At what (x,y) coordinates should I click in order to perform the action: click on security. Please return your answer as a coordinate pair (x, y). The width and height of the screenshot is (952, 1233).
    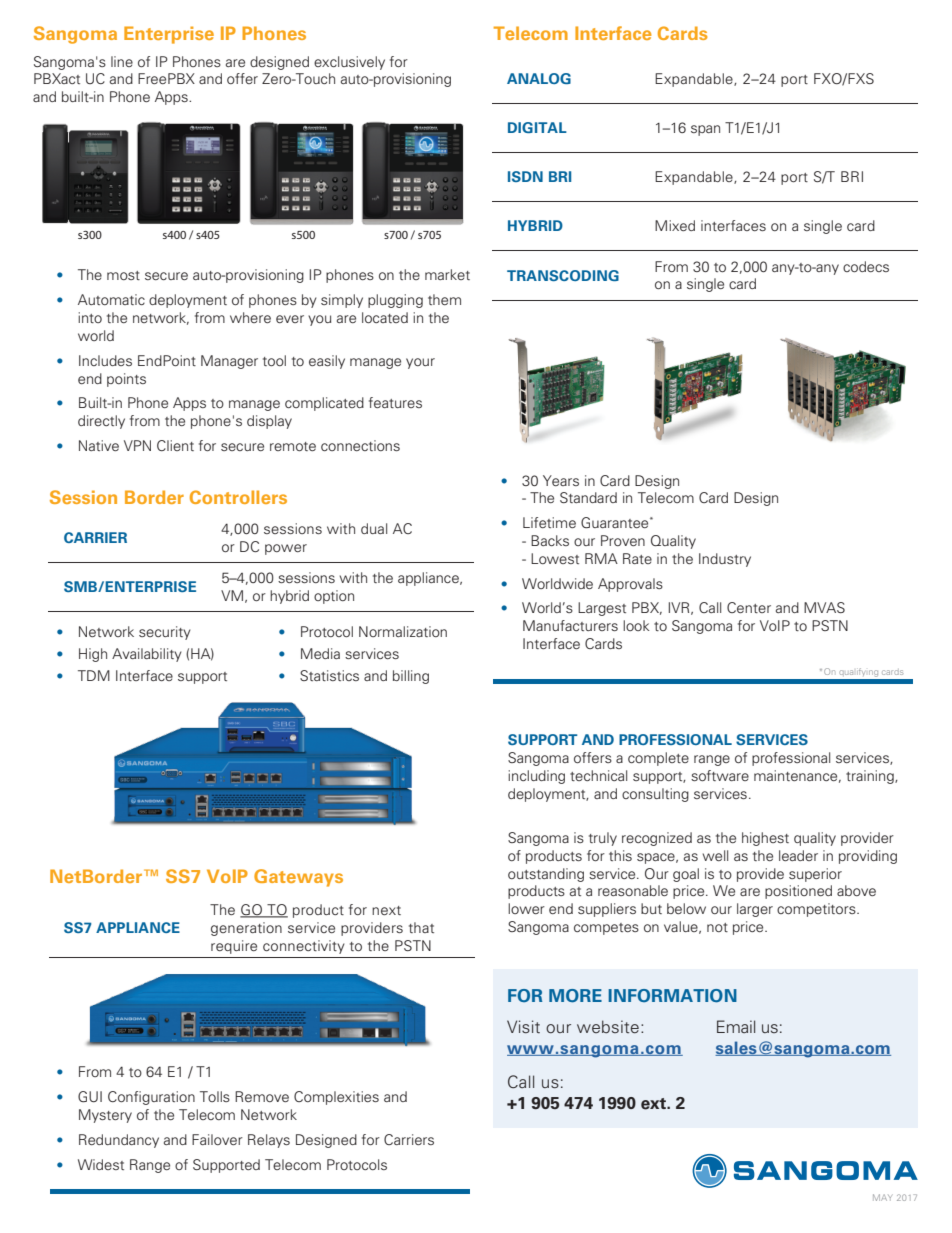
    Looking at the image, I should click on (165, 633).
